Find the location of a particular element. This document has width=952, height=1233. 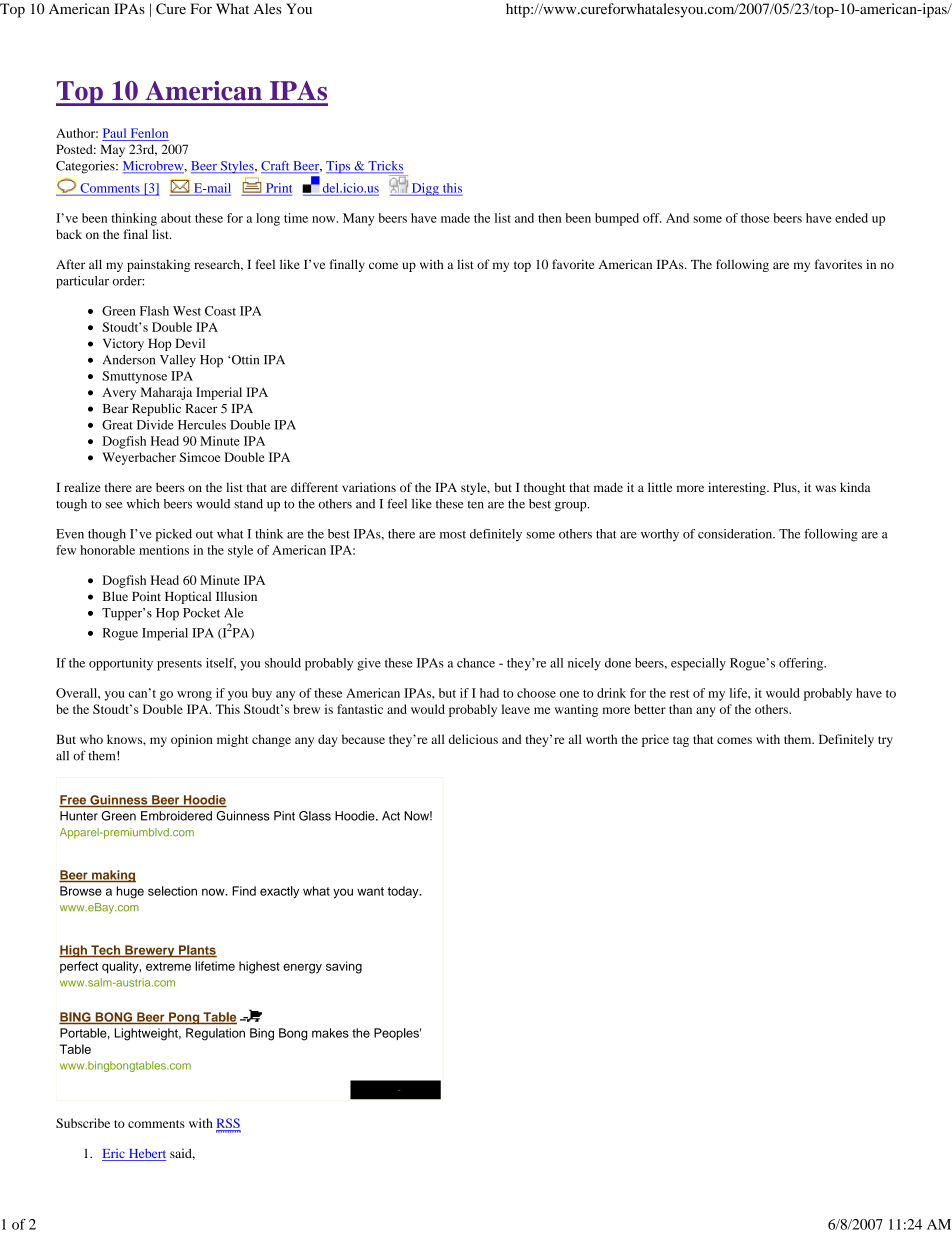

May is located at coordinates (112, 150).
